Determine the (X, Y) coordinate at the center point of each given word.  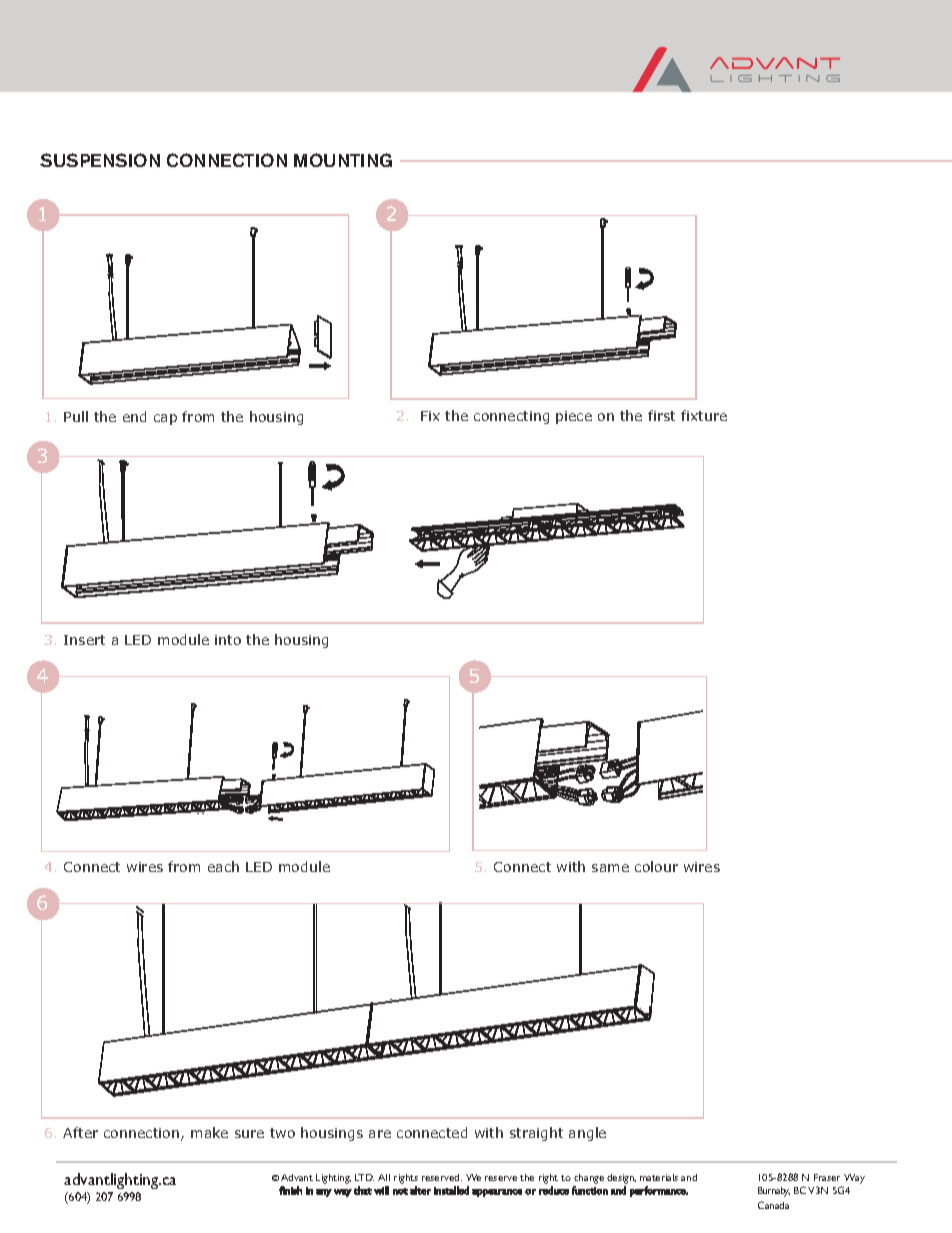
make (209, 1132)
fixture (704, 415)
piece (574, 417)
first (661, 415)
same (610, 868)
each (223, 866)
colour (656, 866)
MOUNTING (343, 160)
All (384, 1177)
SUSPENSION (100, 160)
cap (165, 419)
